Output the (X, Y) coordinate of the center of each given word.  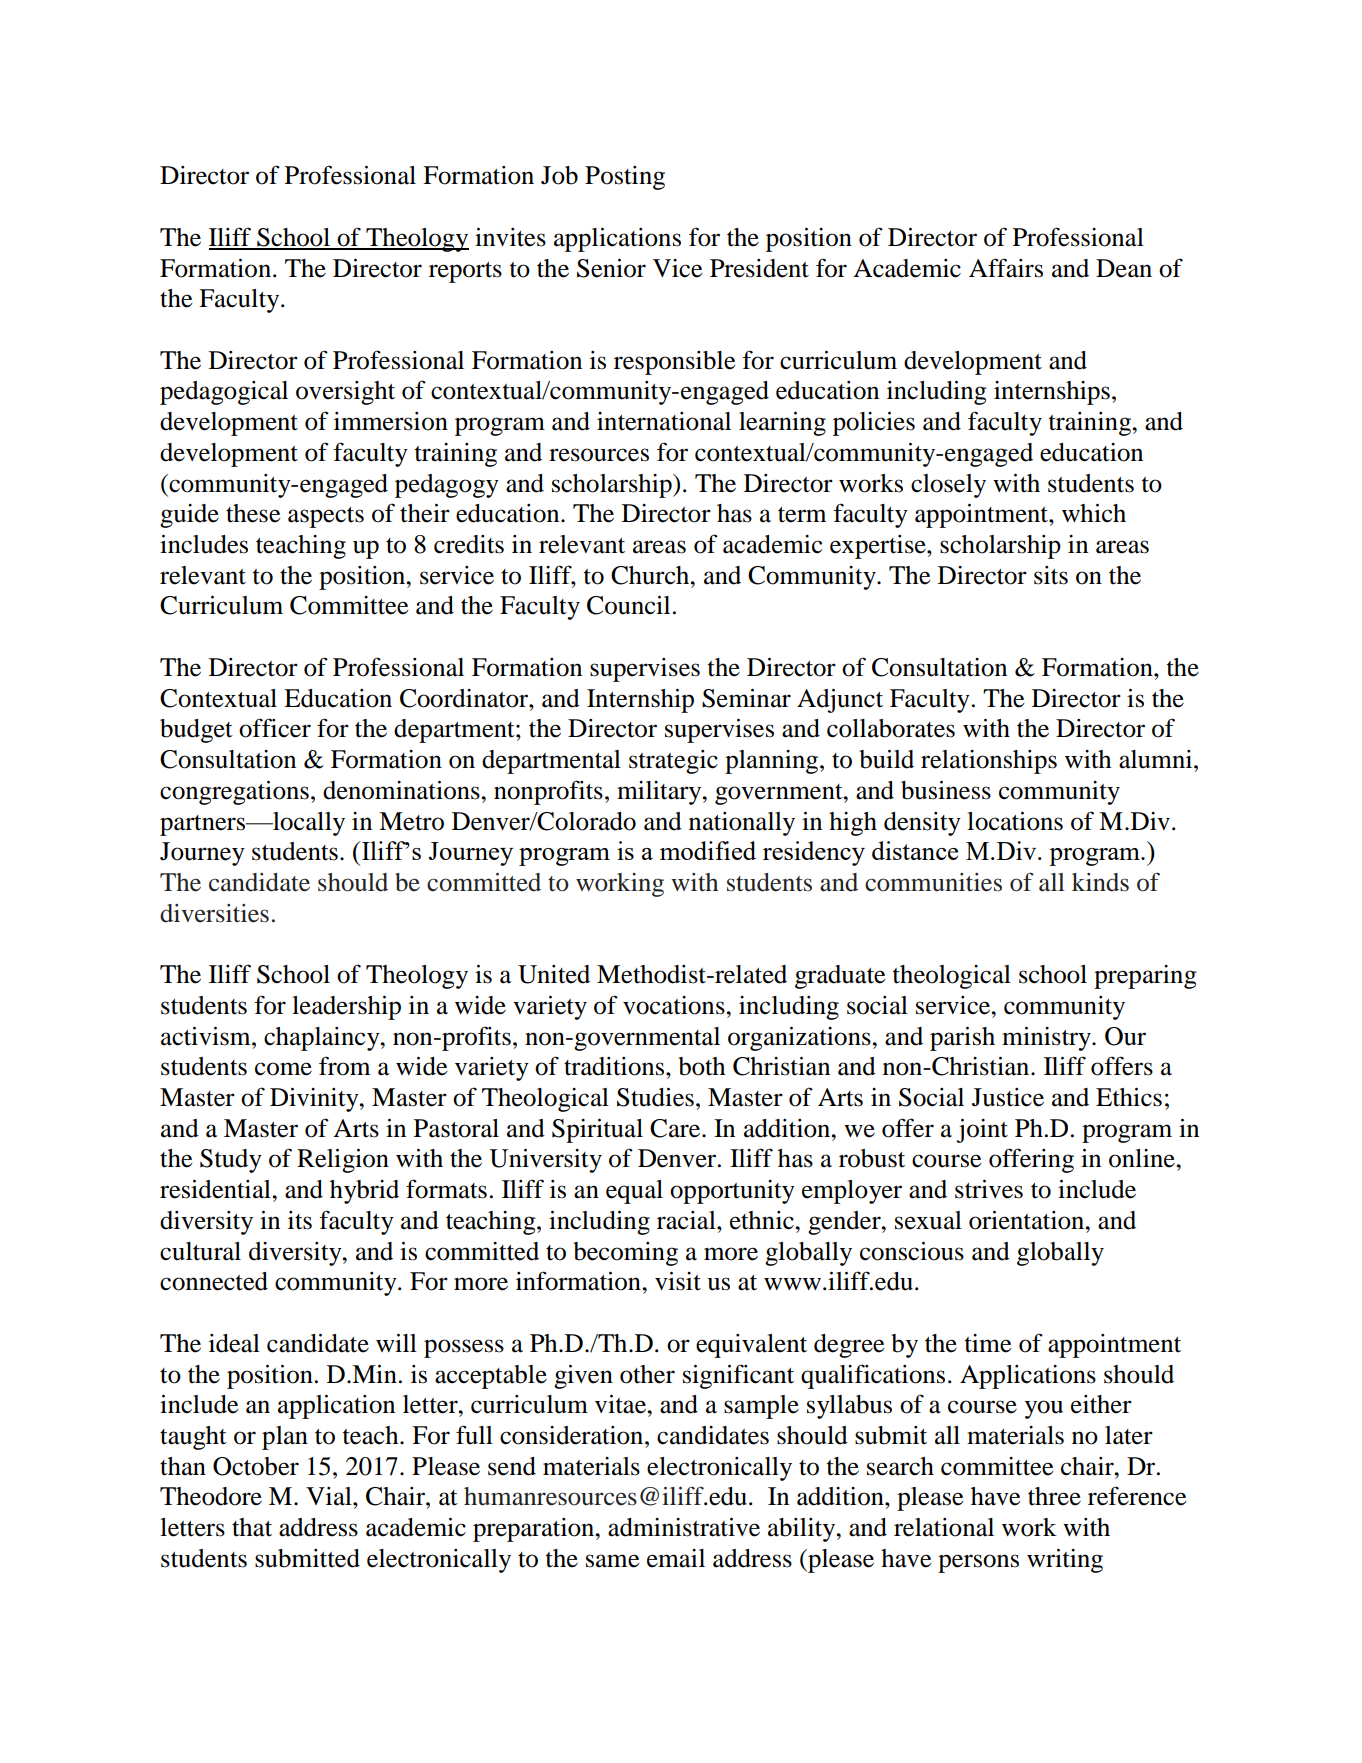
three (1054, 1496)
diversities (214, 913)
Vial (330, 1496)
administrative (684, 1527)
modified (708, 850)
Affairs (1006, 268)
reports (465, 272)
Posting (625, 178)
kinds (1100, 882)
